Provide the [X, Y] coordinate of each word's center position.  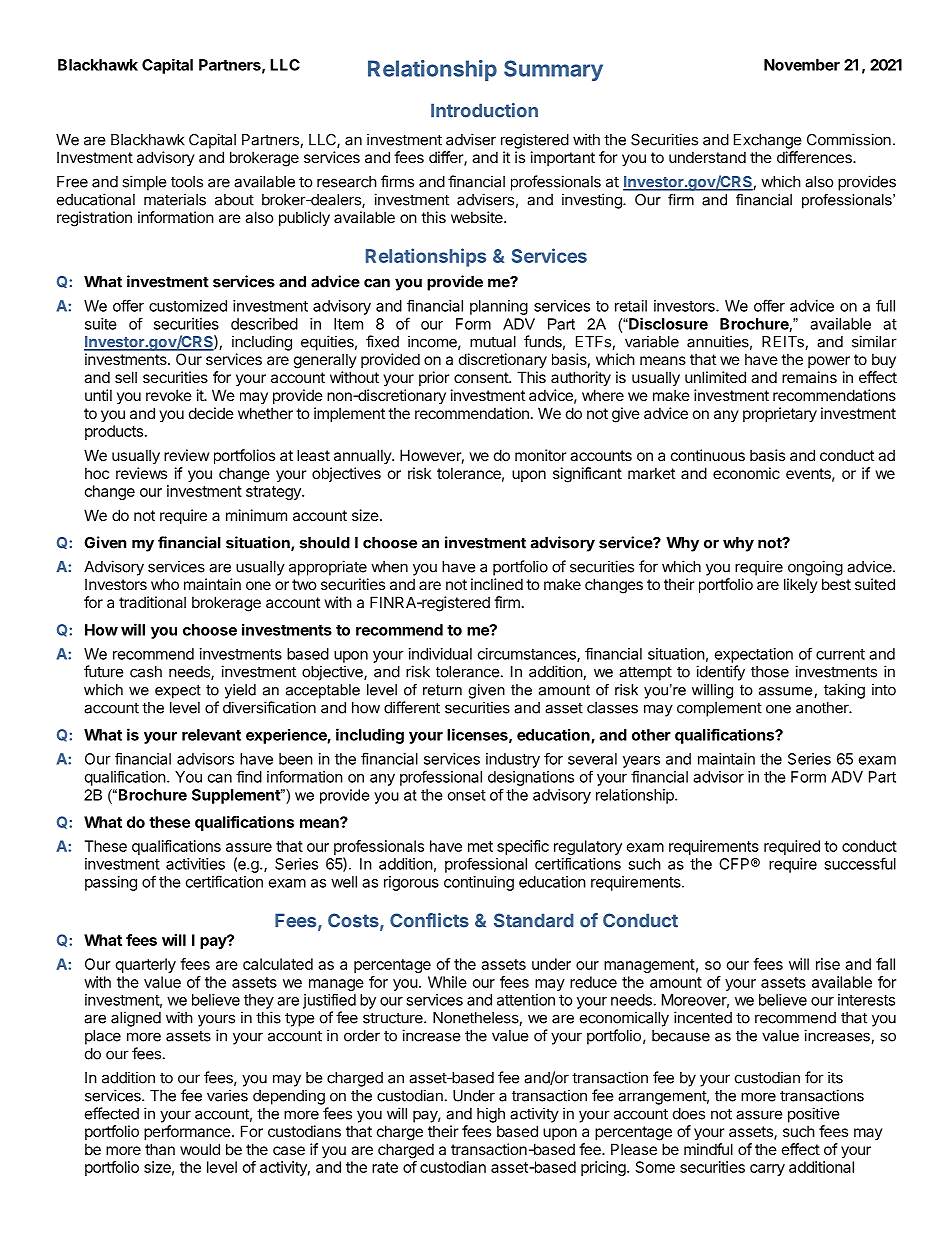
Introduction [484, 110]
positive [814, 1115]
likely [801, 585]
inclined [497, 584]
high [491, 1115]
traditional [152, 602]
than [160, 1149]
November [802, 65]
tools [187, 182]
